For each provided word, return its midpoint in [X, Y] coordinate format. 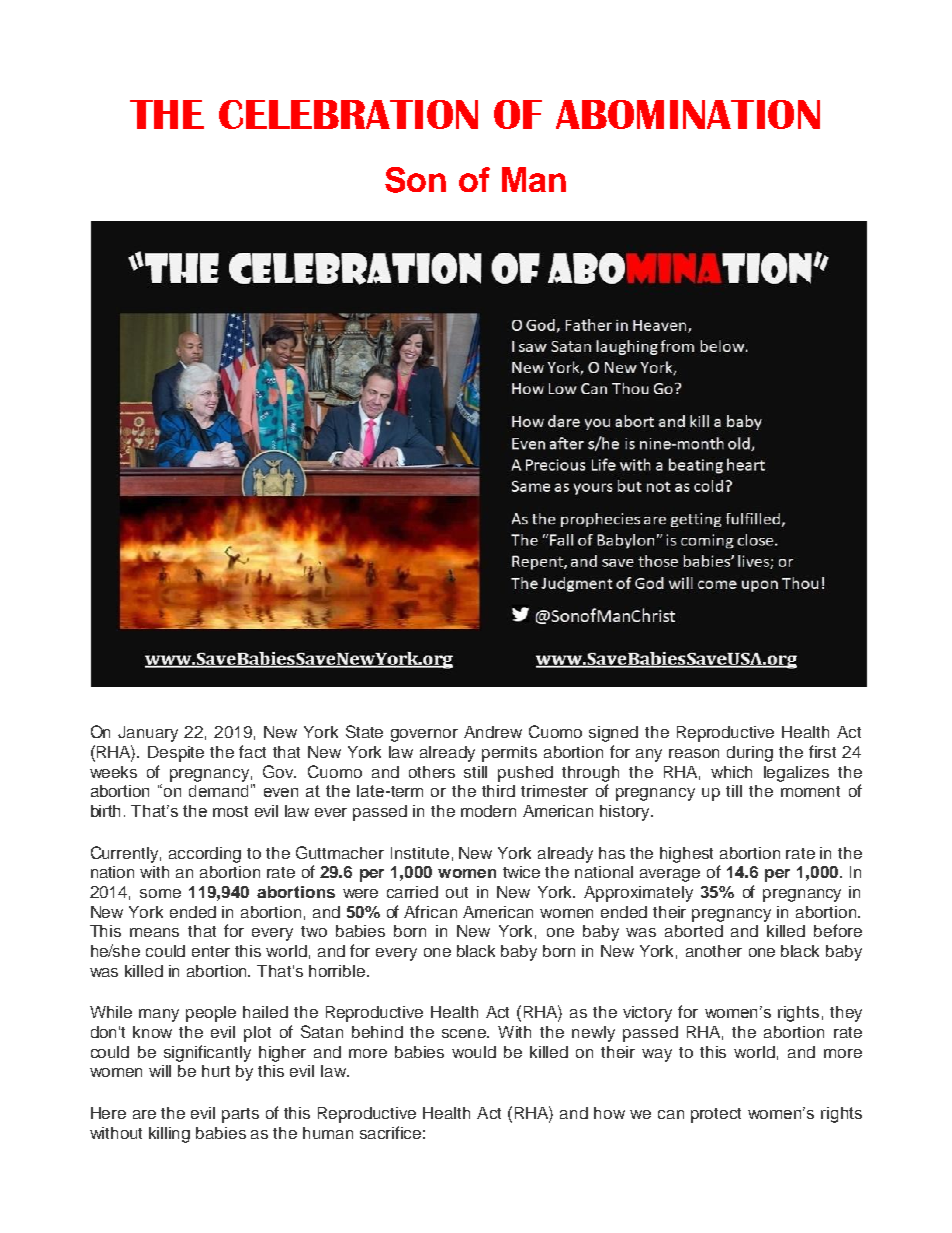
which [731, 772]
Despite [176, 754]
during [750, 754]
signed [613, 734]
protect [716, 1115]
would [474, 1052]
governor [424, 735]
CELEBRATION [348, 114]
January [148, 734]
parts [240, 1115]
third [498, 791]
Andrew [493, 732]
